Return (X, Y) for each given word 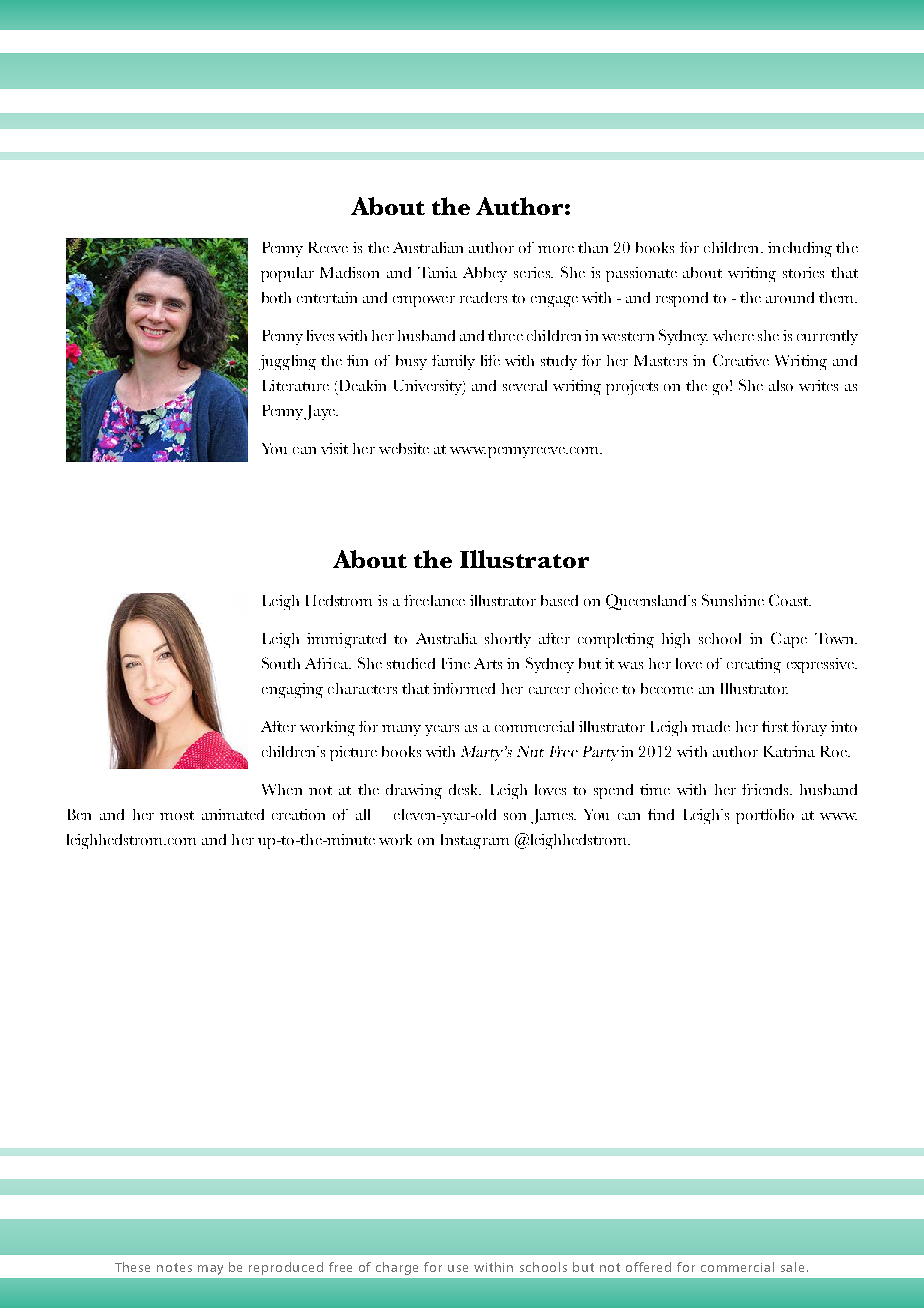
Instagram (475, 841)
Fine (456, 663)
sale (794, 1267)
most (177, 815)
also (781, 385)
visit (334, 448)
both (276, 297)
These (132, 1267)
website (404, 448)
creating (754, 665)
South (281, 663)
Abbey (485, 274)
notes (174, 1267)
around (790, 297)
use (458, 1268)
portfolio (765, 816)
